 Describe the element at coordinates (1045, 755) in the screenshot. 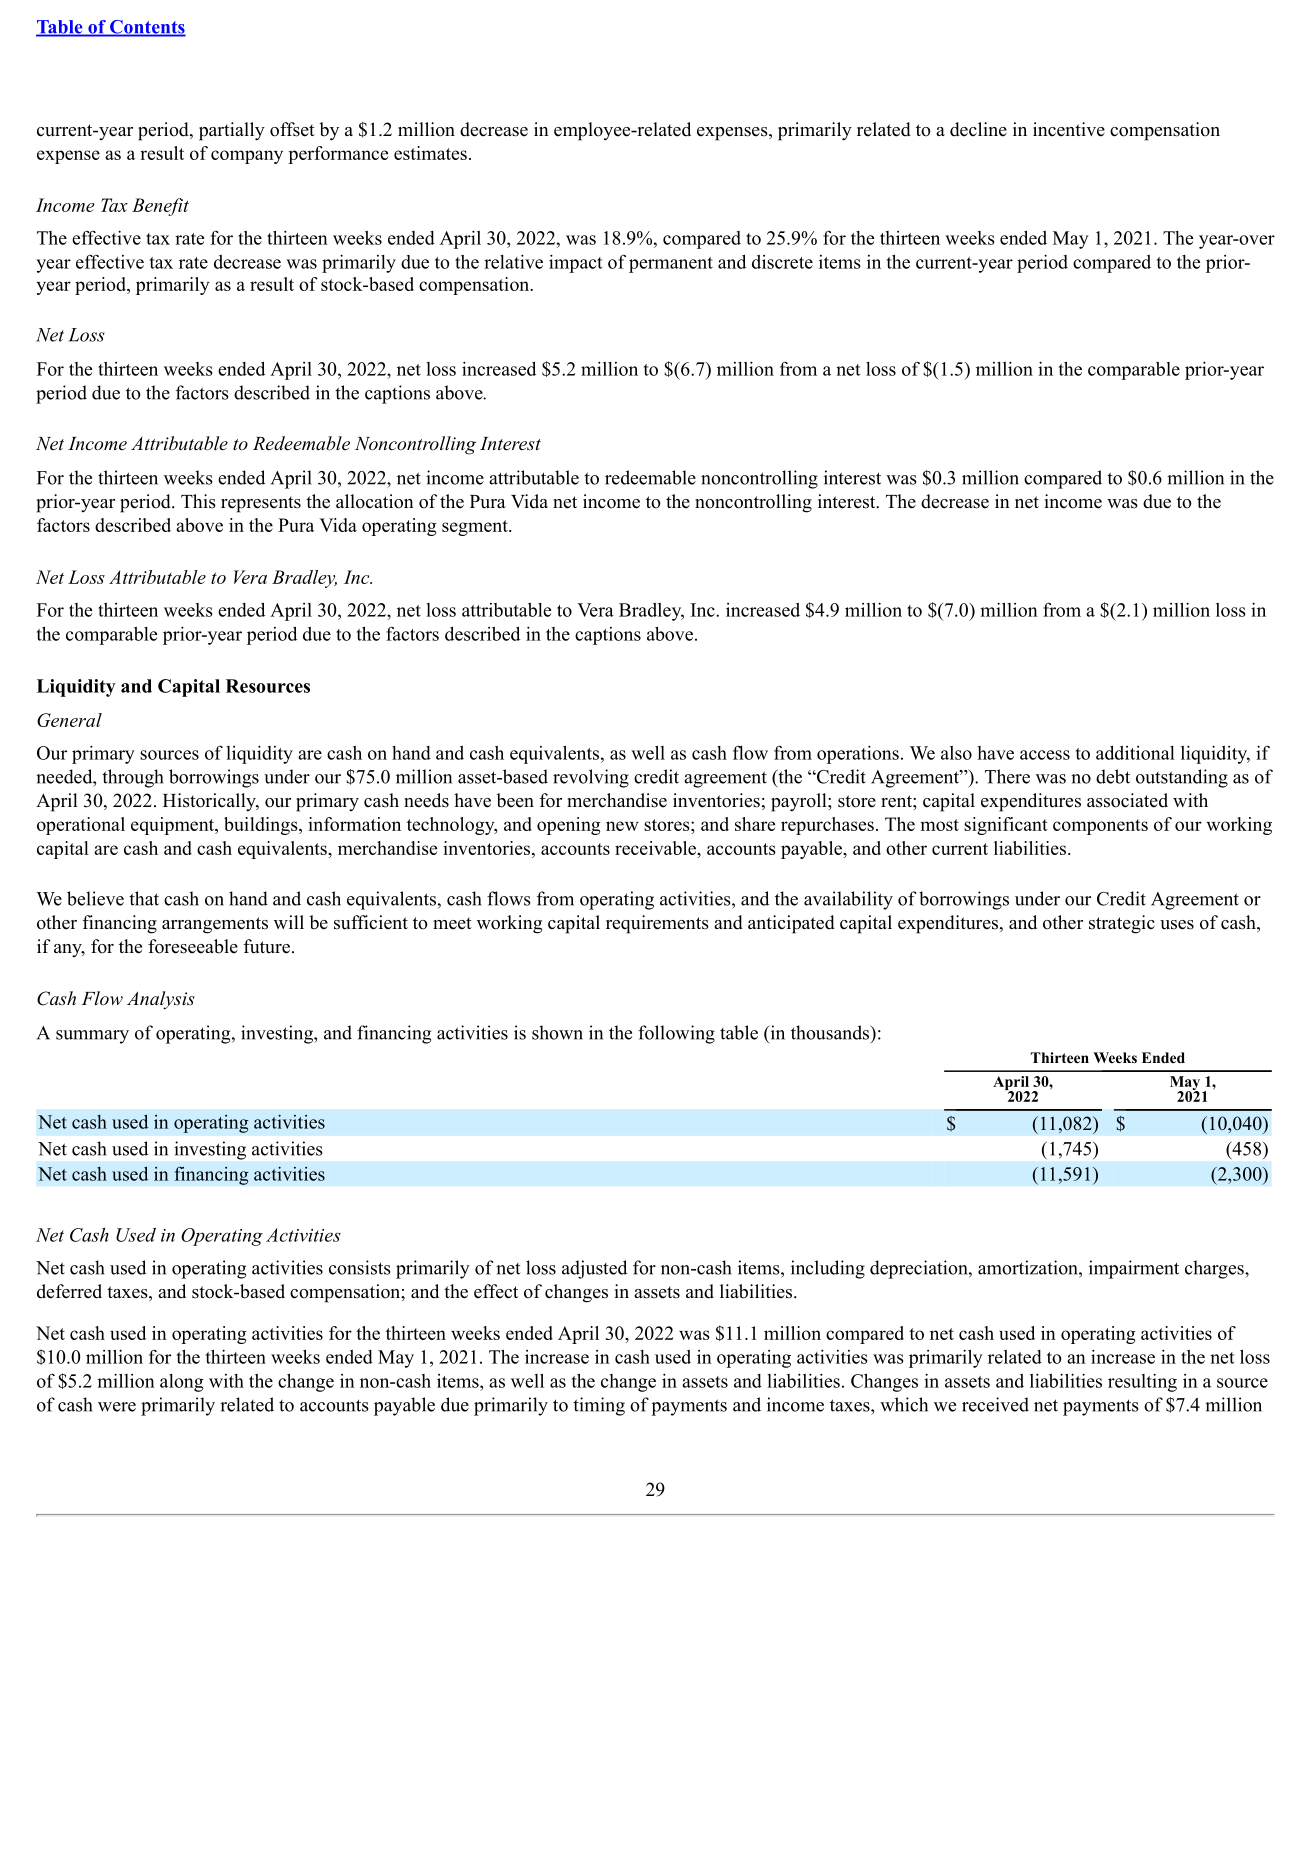

I see `access` at that location.
